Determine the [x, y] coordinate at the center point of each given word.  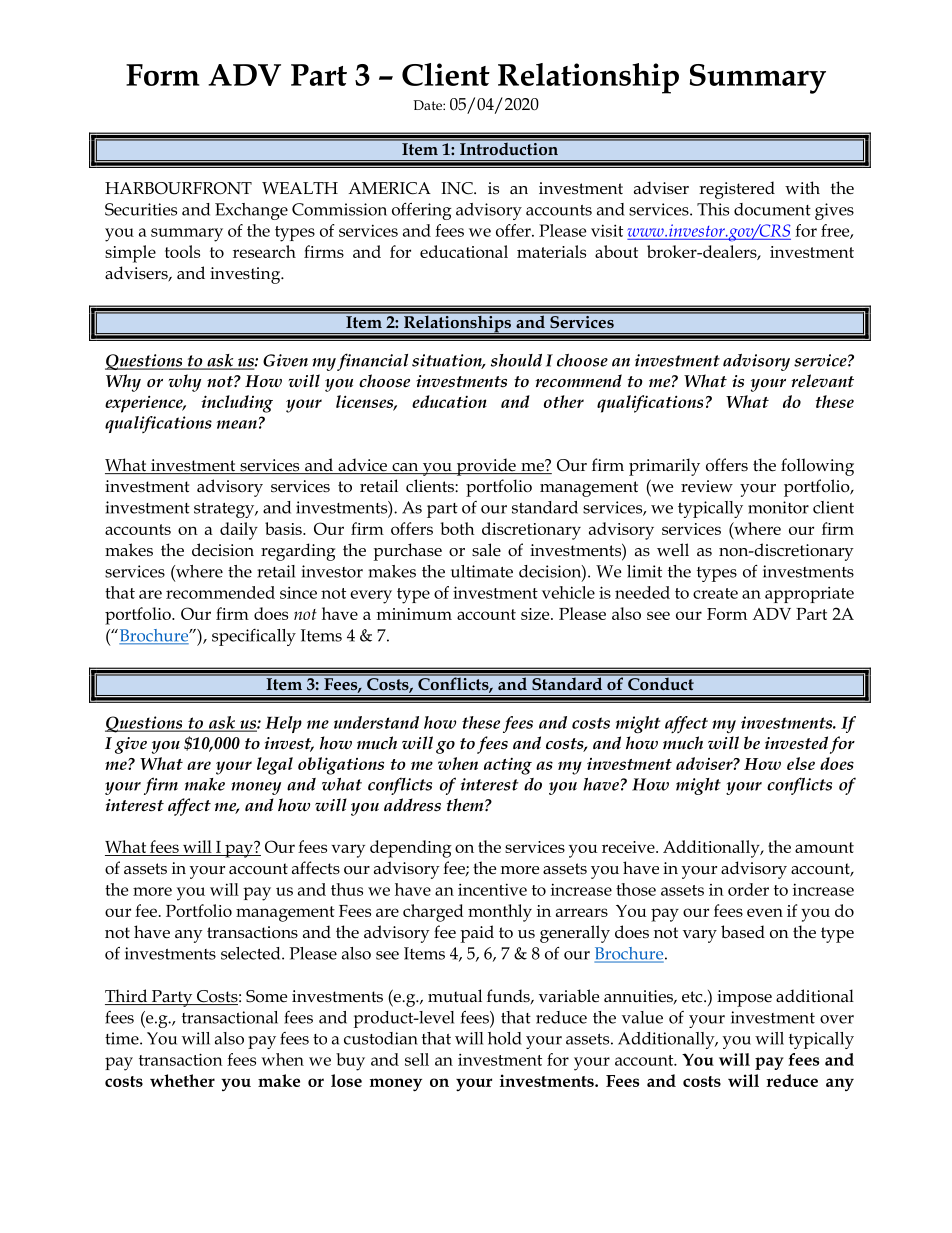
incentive [492, 889]
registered [737, 190]
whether [182, 1080]
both [457, 528]
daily [239, 531]
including [237, 404]
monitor [778, 507]
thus [347, 889]
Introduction [509, 147]
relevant [822, 381]
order [748, 889]
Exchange [251, 211]
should [516, 360]
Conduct [661, 682]
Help [283, 724]
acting [508, 766]
